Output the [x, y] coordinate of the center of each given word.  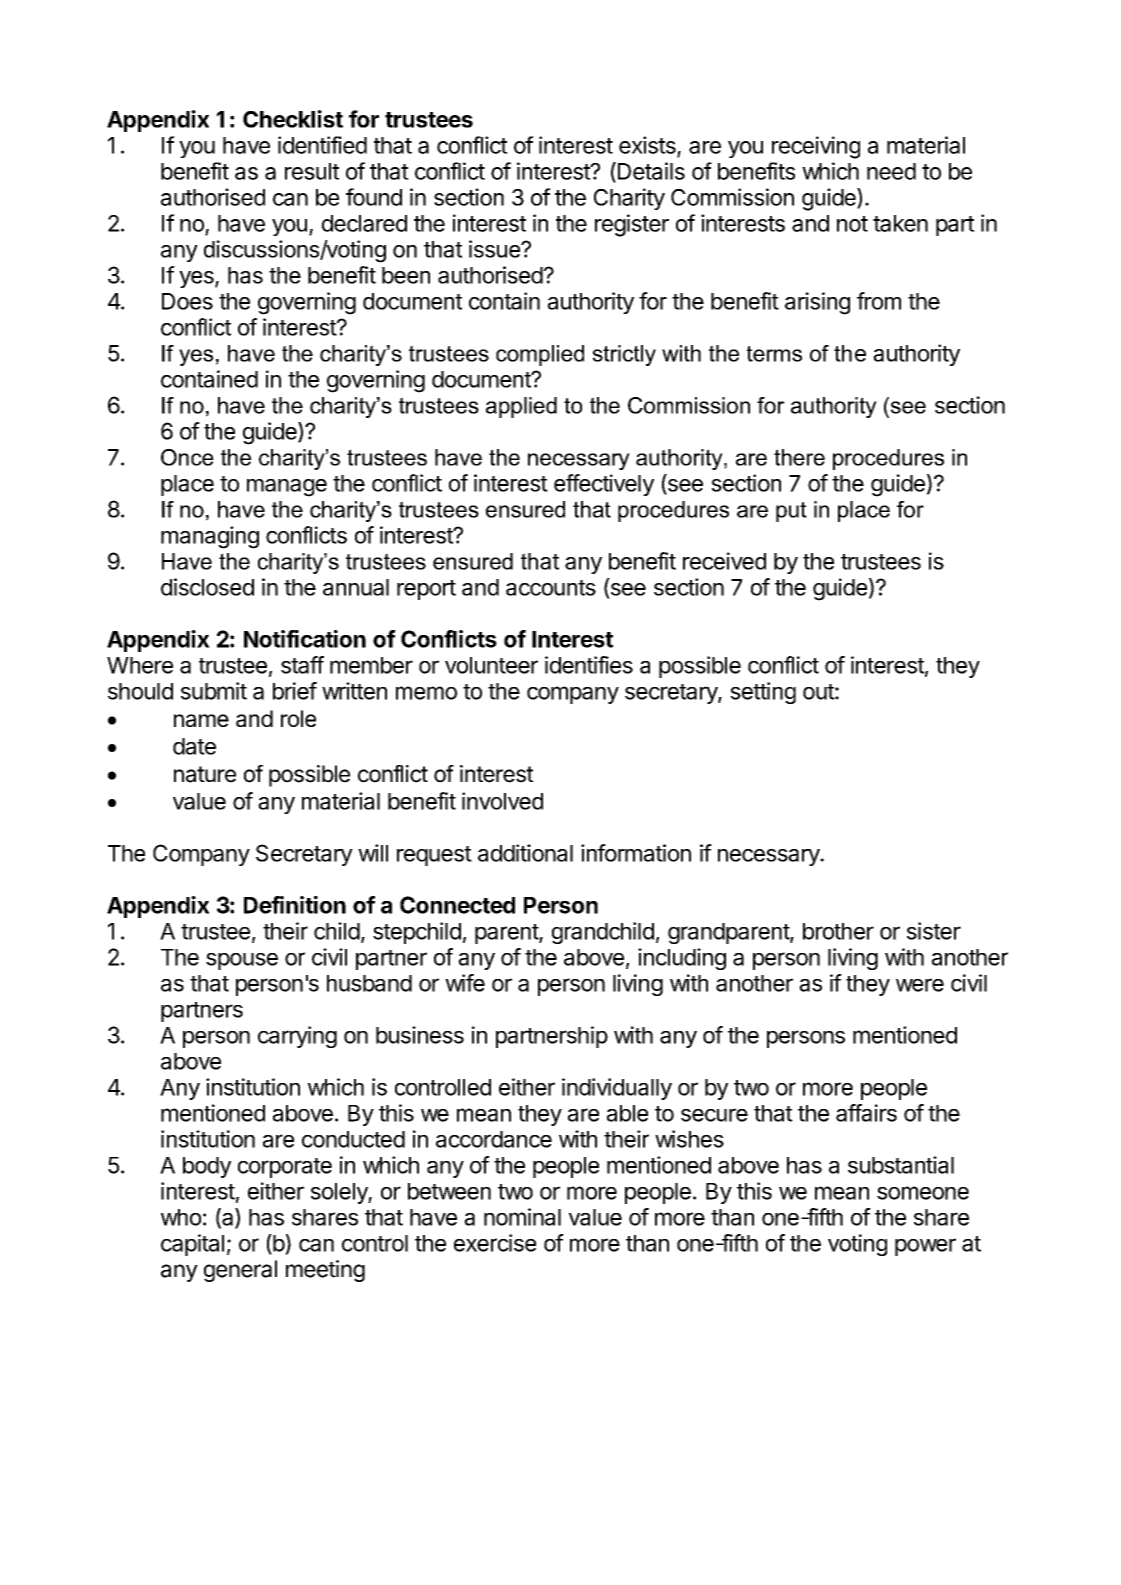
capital [192, 1245]
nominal [522, 1217]
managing [210, 537]
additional [525, 853]
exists [648, 146]
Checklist [293, 119]
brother [838, 931]
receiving [816, 147]
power [925, 1247]
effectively [604, 485]
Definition [295, 905]
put [791, 512]
